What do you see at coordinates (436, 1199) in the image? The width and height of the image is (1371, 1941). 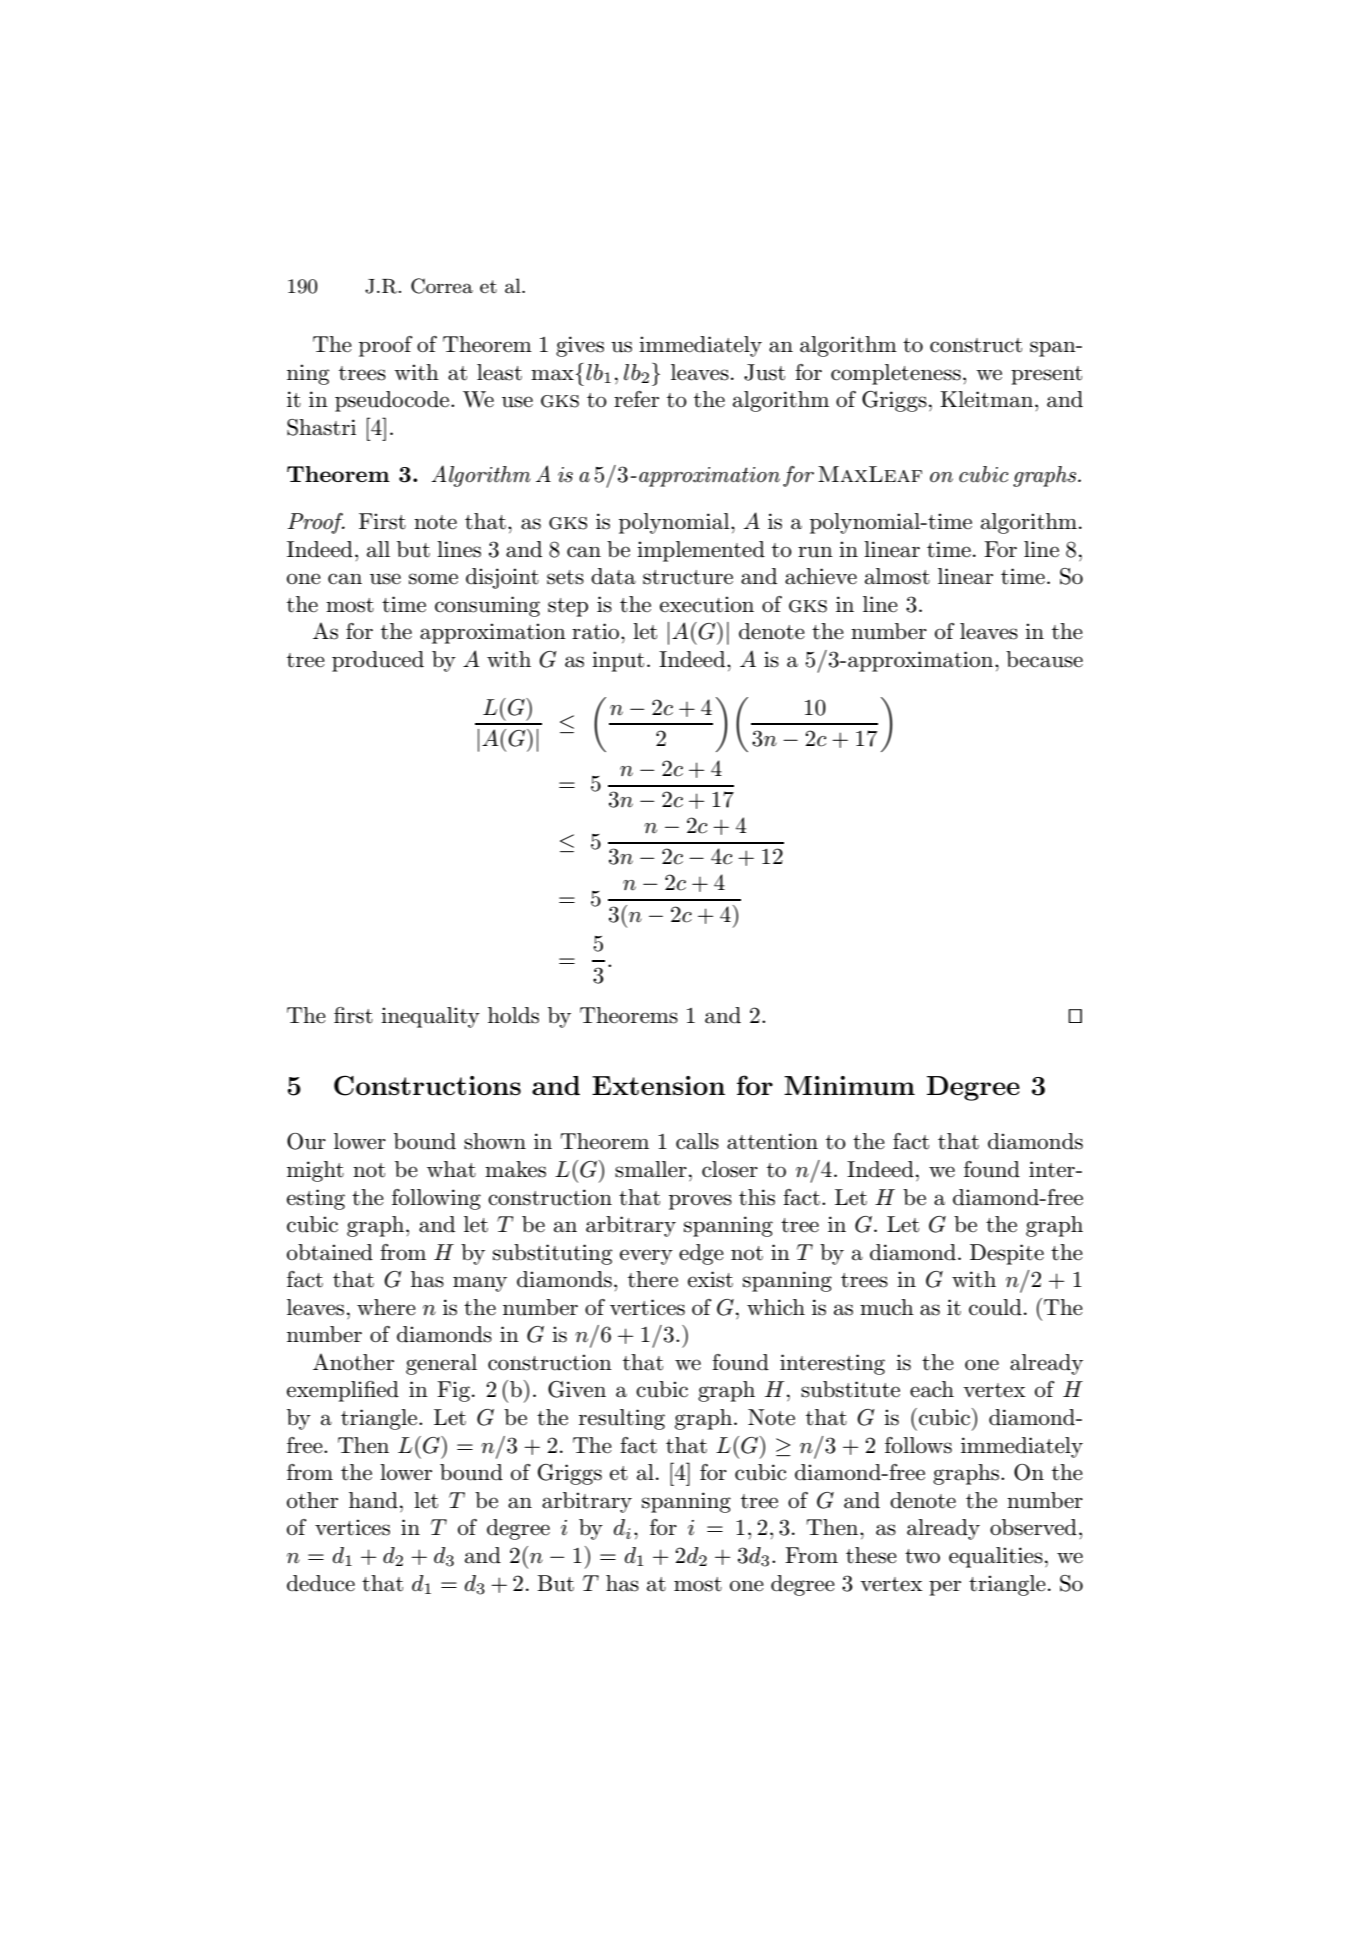 I see `following` at bounding box center [436, 1199].
